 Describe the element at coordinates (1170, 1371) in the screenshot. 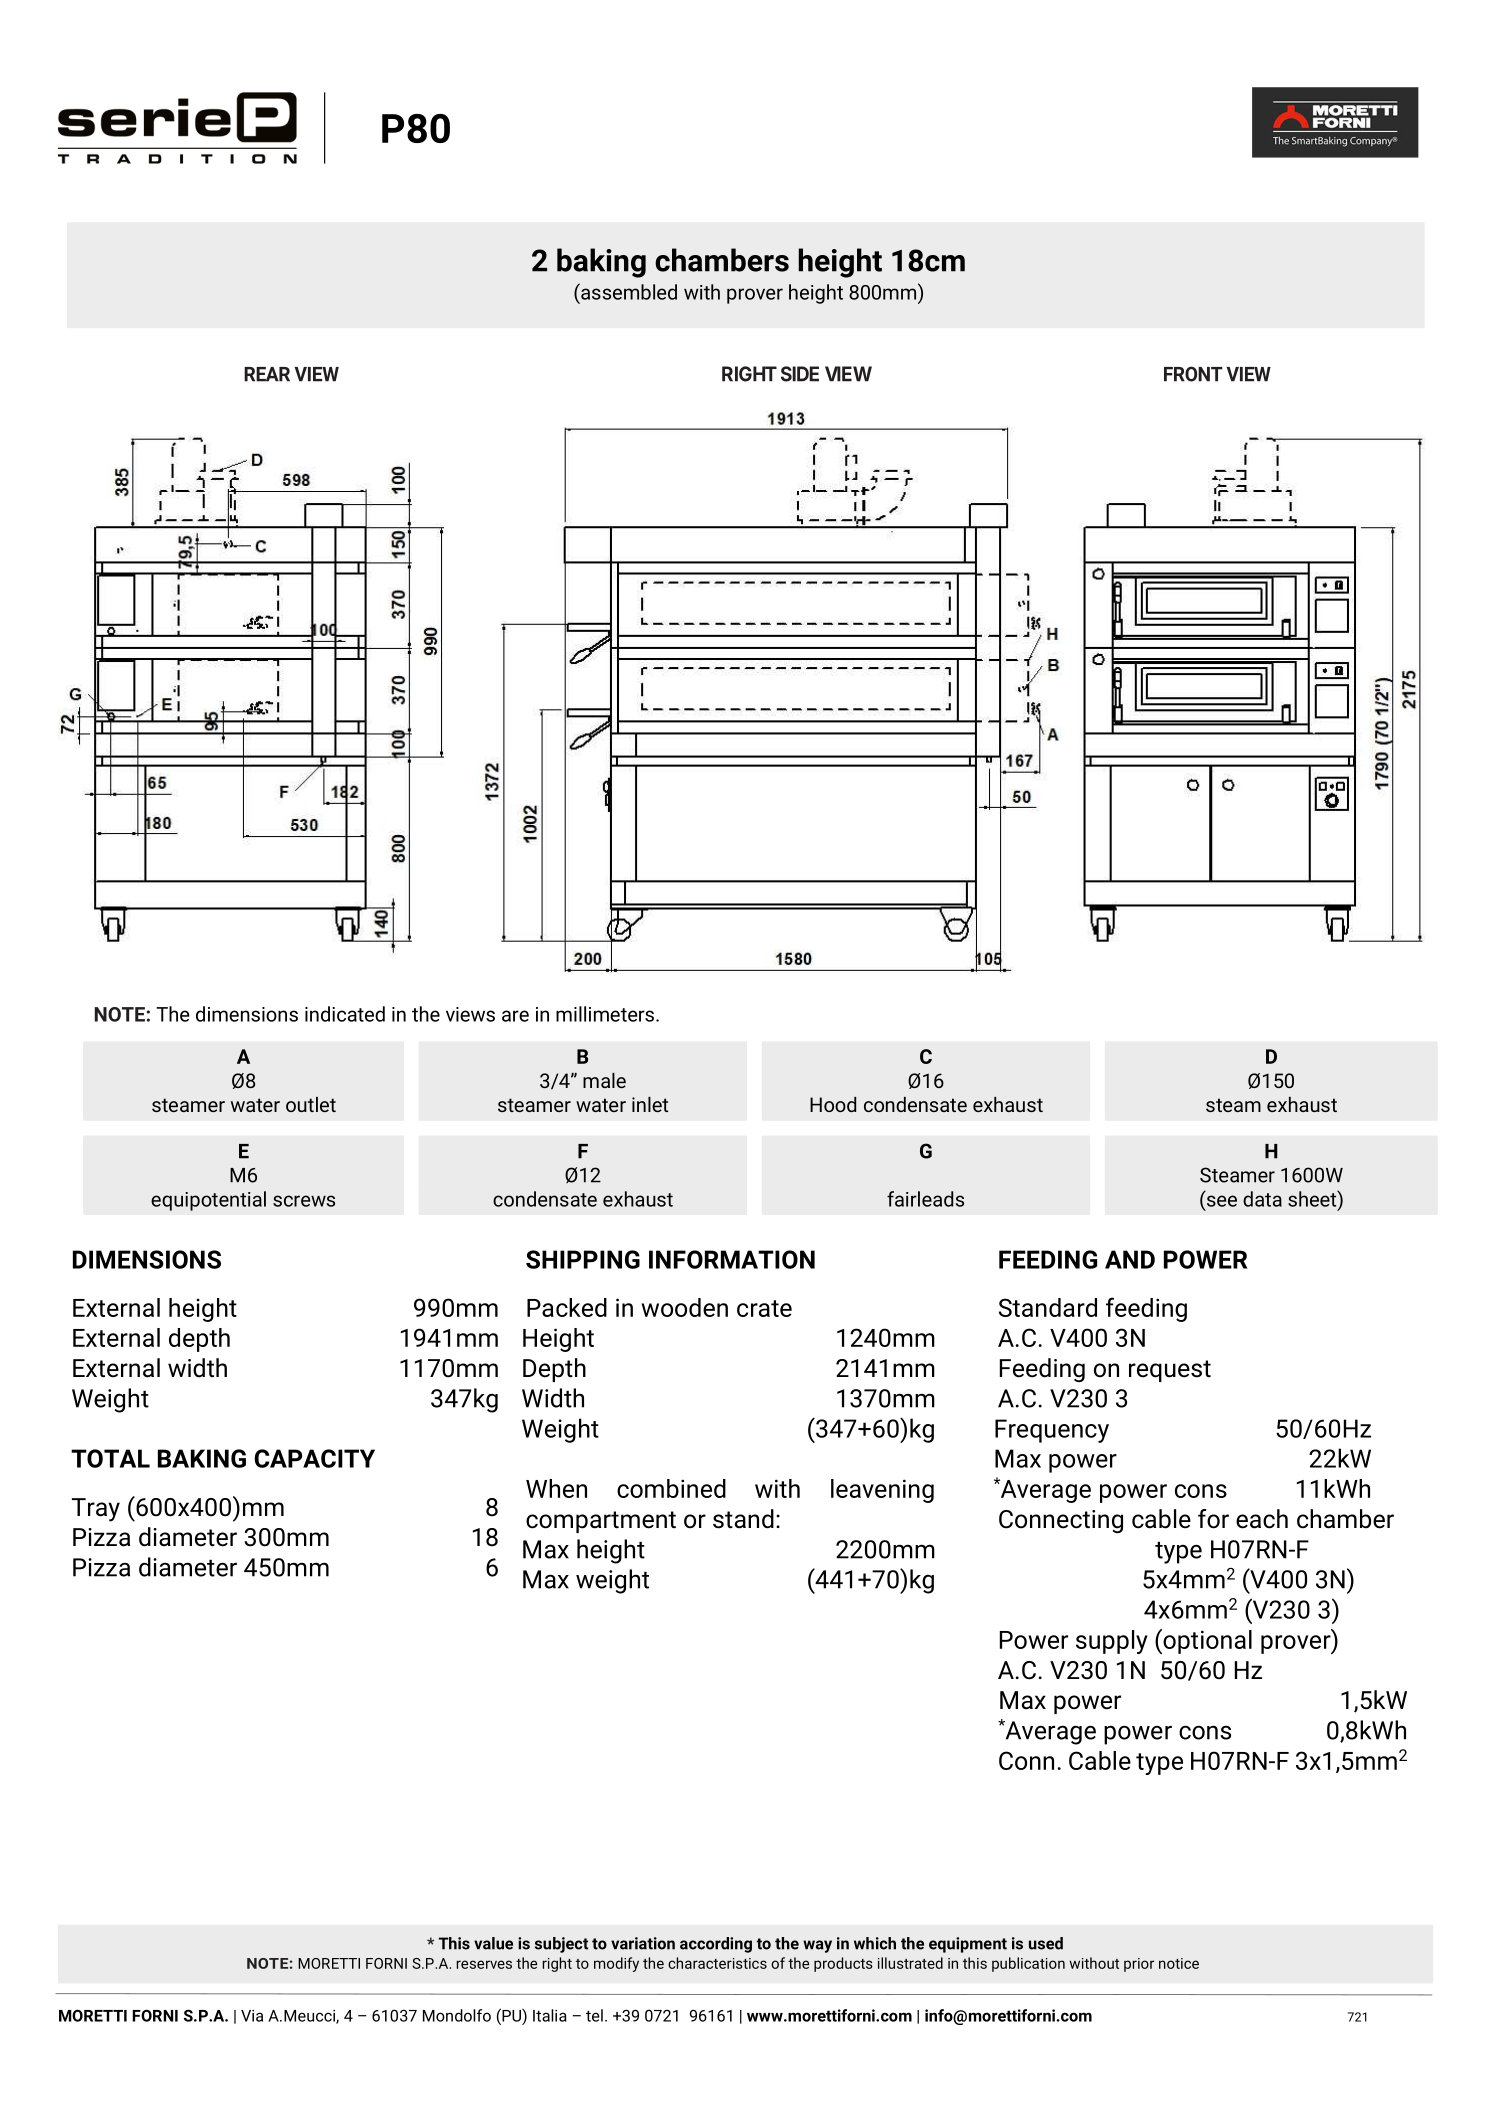

I see `request` at that location.
